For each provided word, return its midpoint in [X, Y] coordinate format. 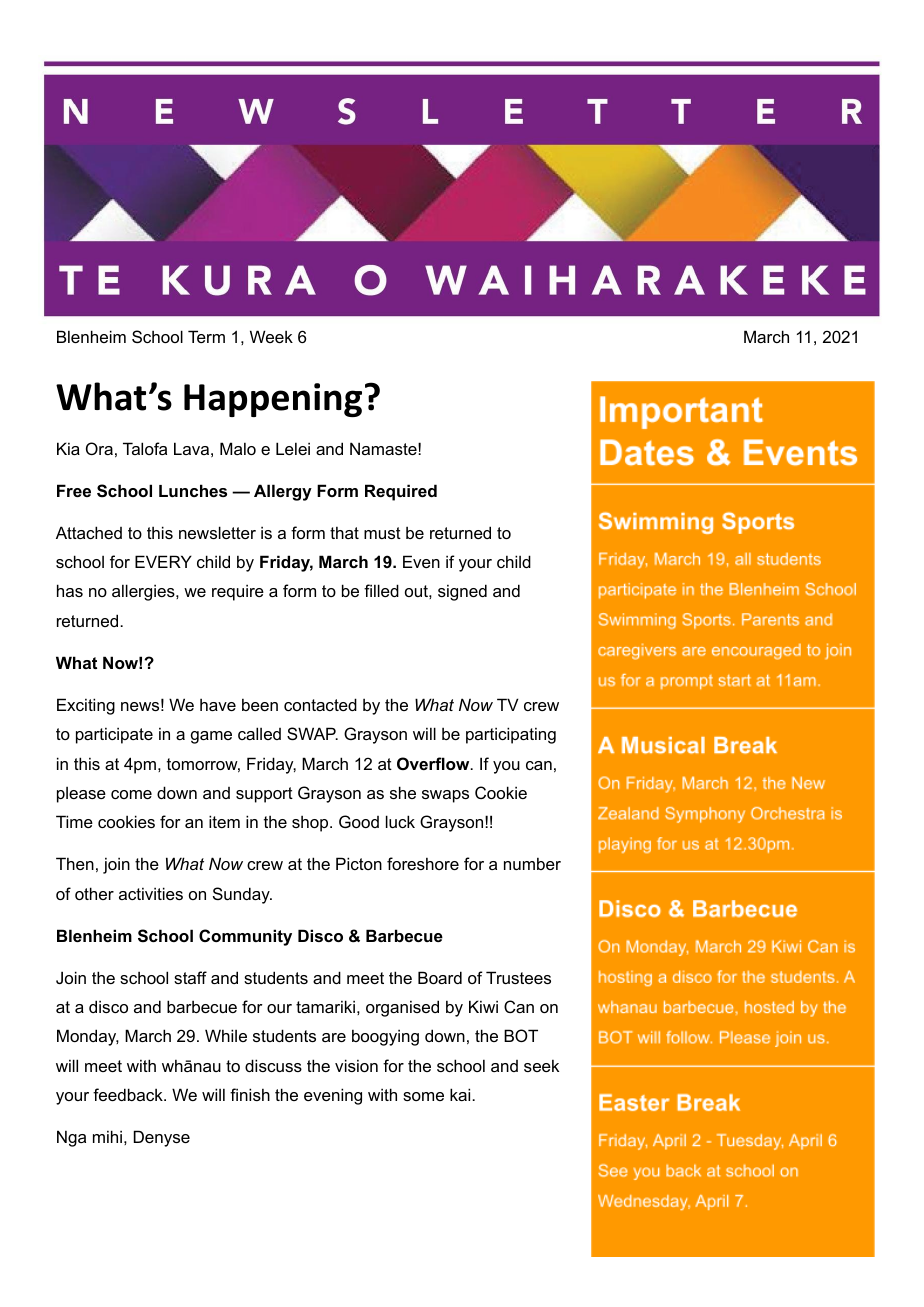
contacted [320, 704]
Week [271, 336]
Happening [273, 400]
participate [114, 735]
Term [206, 336]
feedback [129, 1094]
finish [250, 1094]
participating [511, 735]
